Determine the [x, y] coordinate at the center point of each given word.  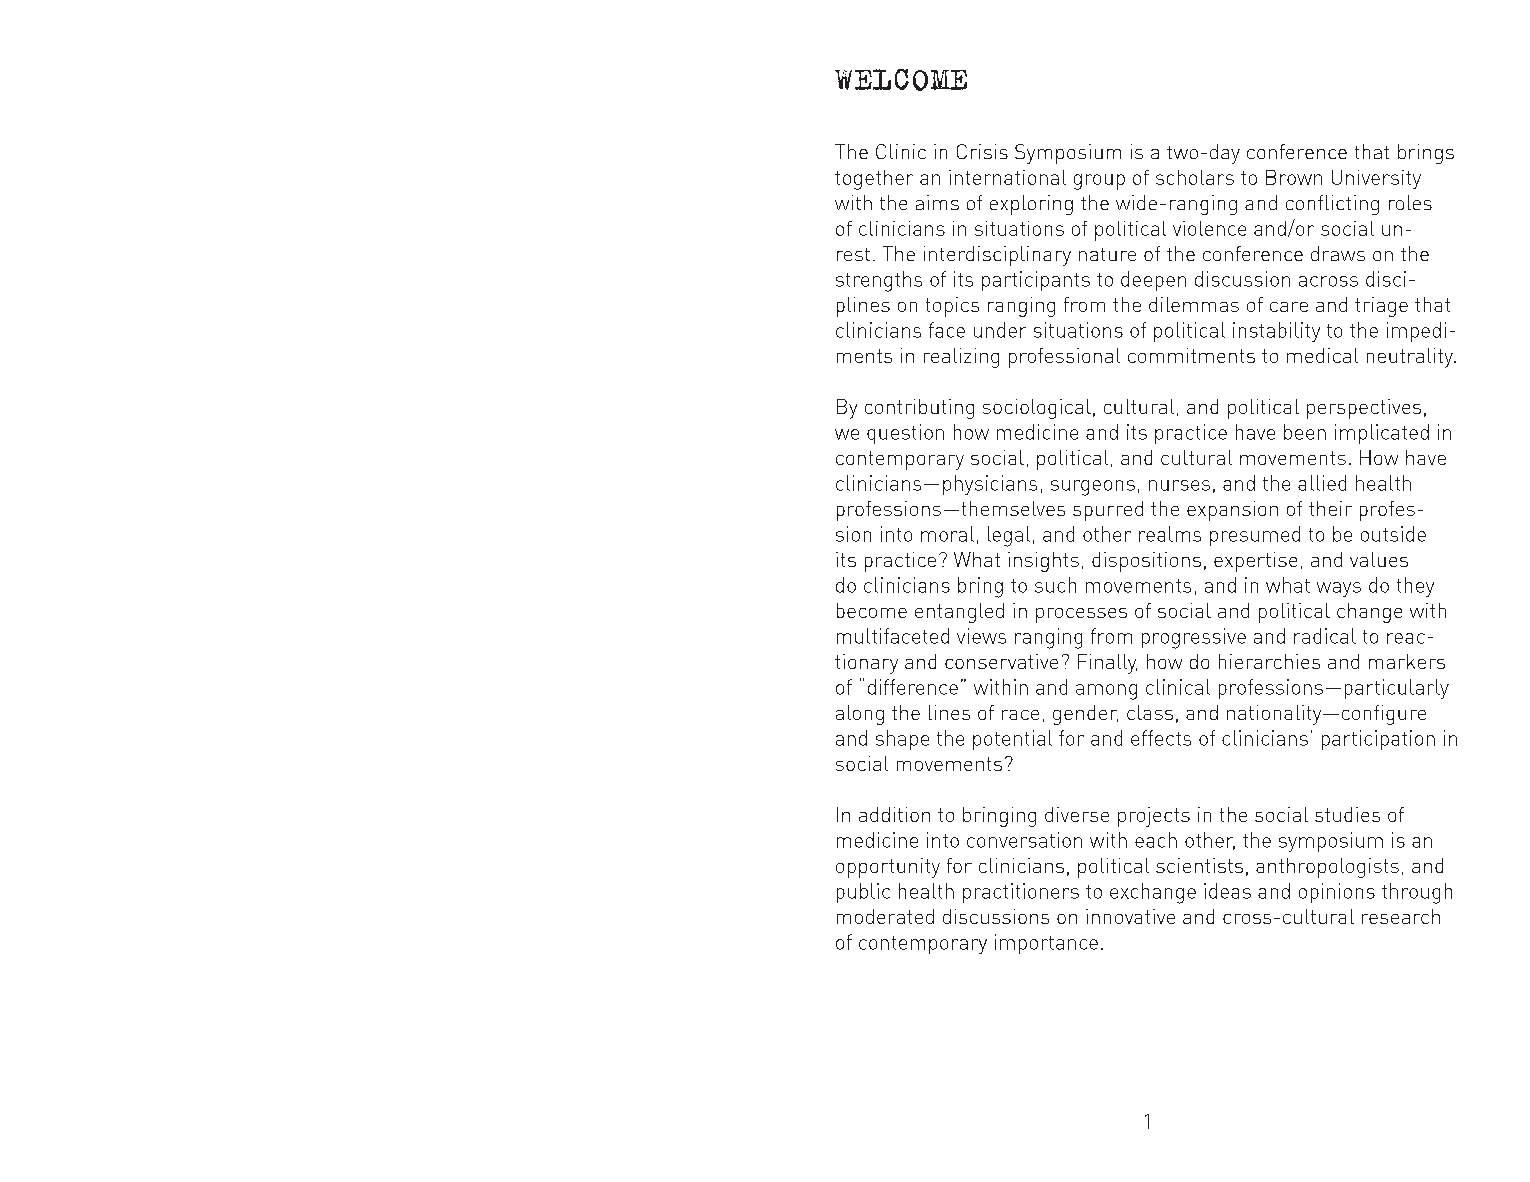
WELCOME [901, 80]
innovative [1130, 916]
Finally [1107, 664]
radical [1325, 636]
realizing [961, 358]
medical [1322, 355]
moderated [885, 916]
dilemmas [1194, 304]
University [1376, 179]
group [1099, 182]
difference [913, 687]
